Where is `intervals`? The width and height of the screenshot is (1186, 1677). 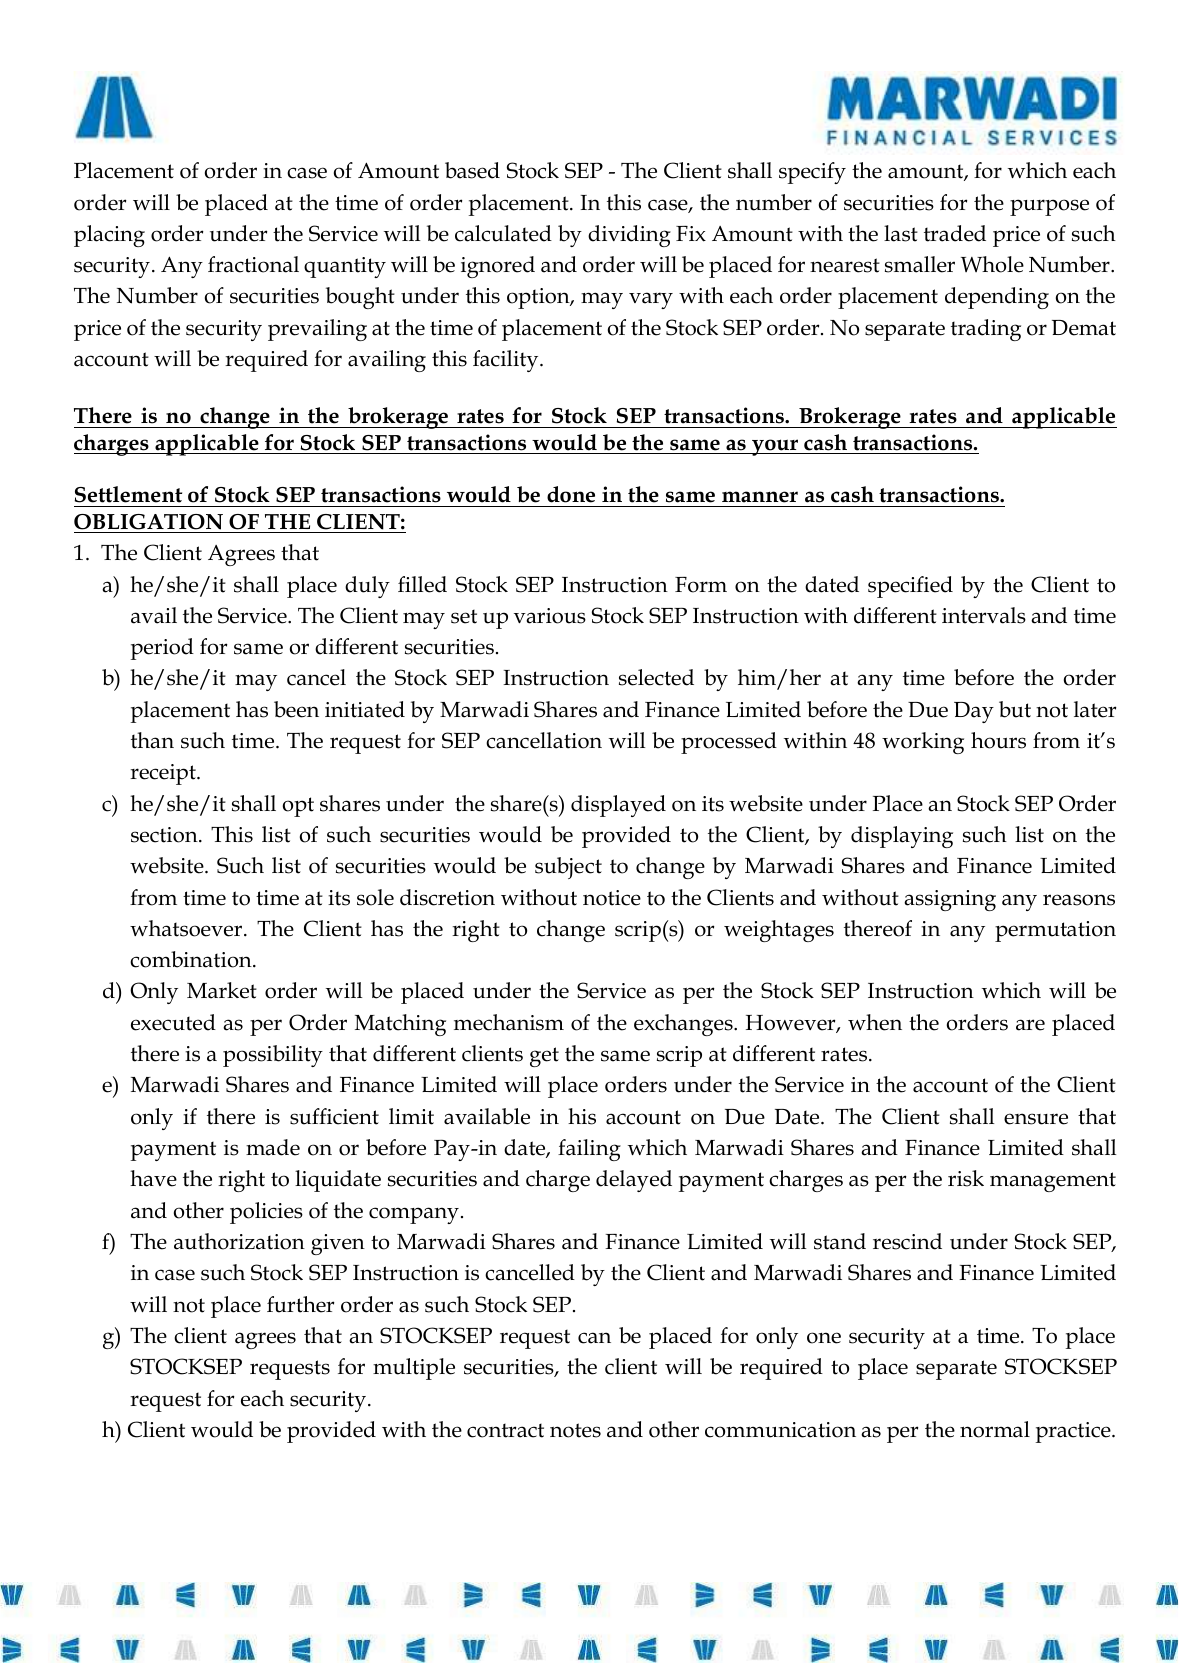 intervals is located at coordinates (984, 615).
